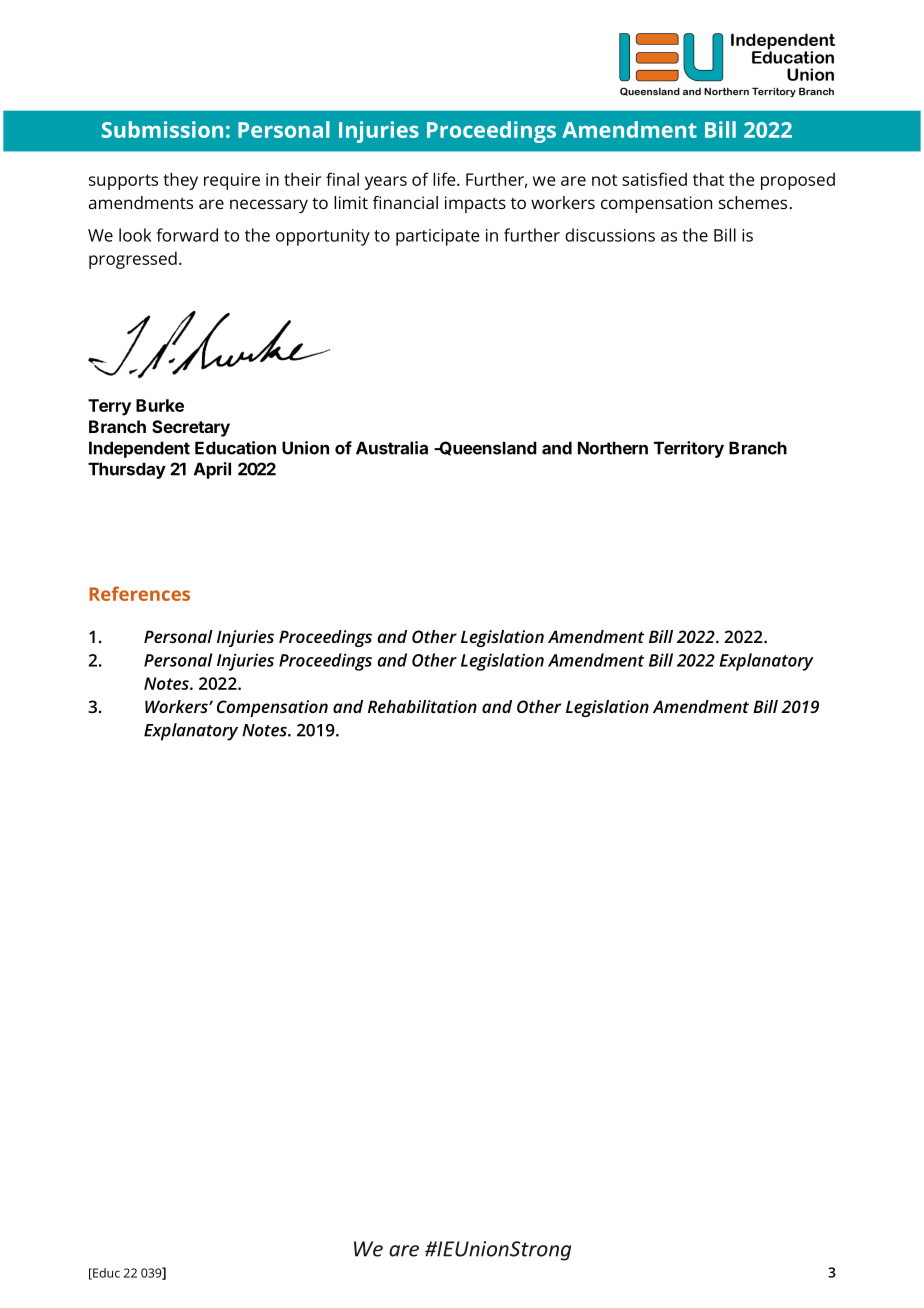 Image resolution: width=924 pixels, height=1308 pixels. I want to click on life, so click(445, 179).
